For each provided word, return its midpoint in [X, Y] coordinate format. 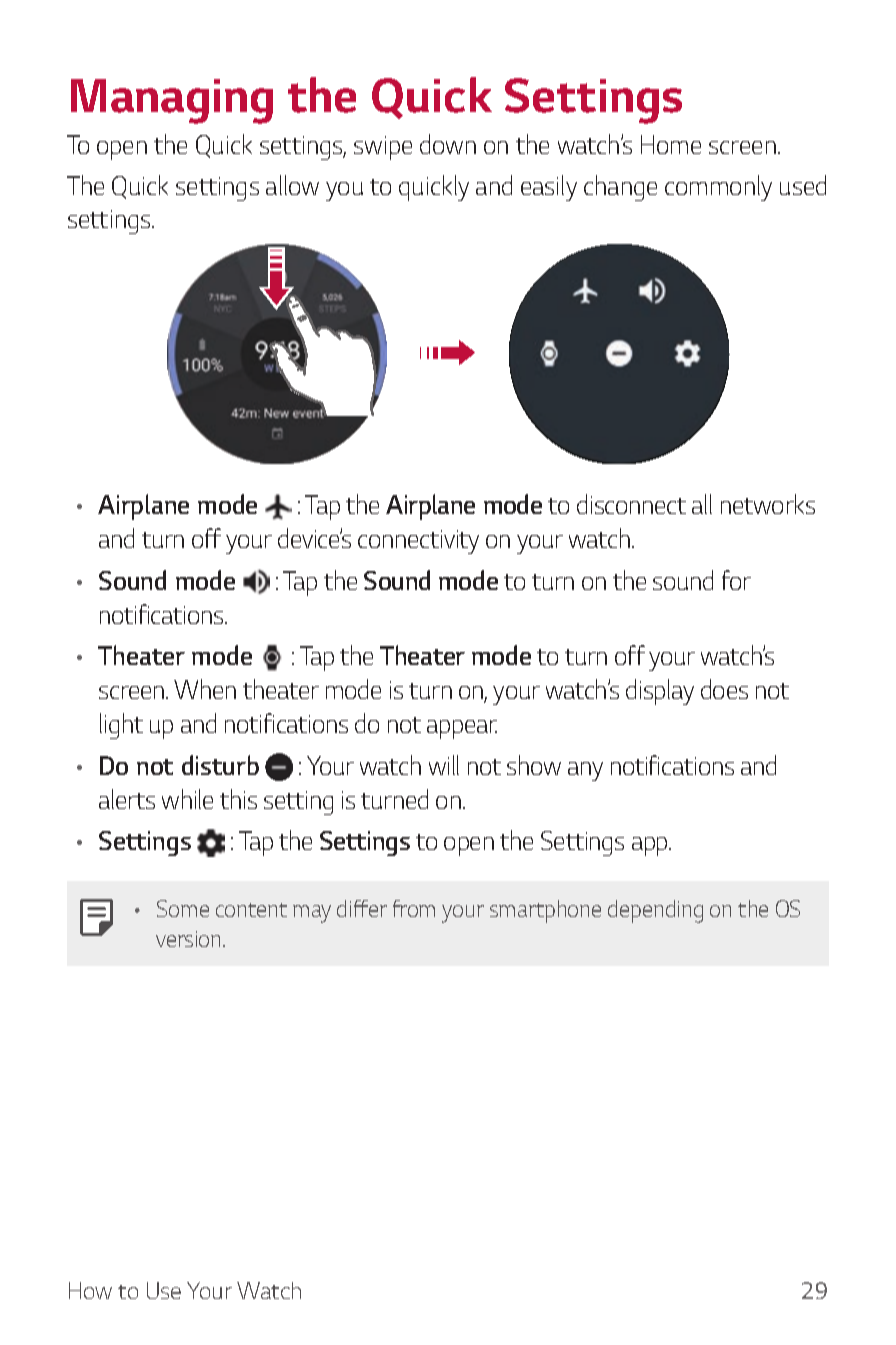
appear [462, 729]
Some [183, 908]
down [448, 144]
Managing [172, 101]
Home [671, 144]
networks [768, 504]
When [205, 689]
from [414, 908]
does [724, 689]
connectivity [418, 542]
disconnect [631, 504]
